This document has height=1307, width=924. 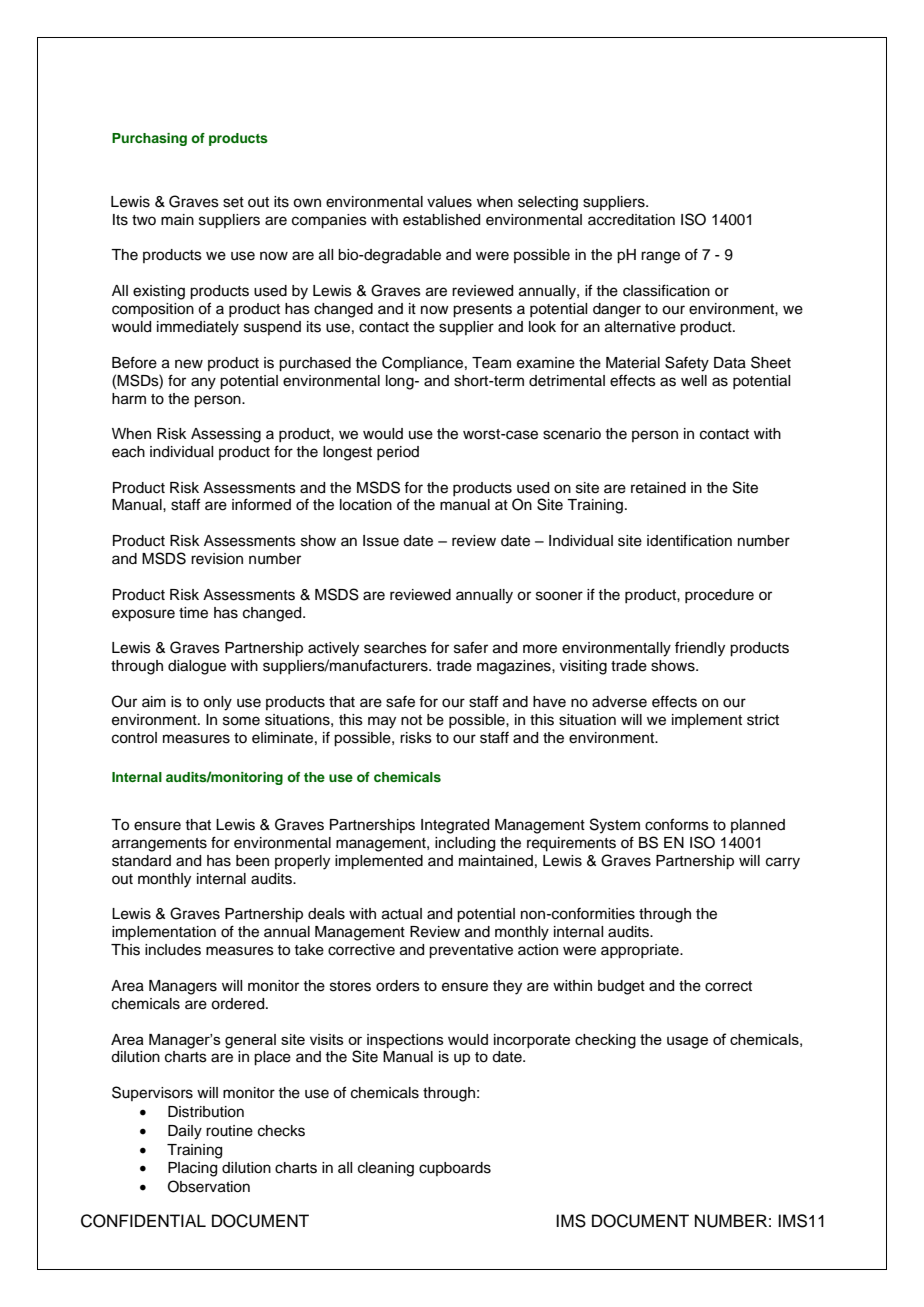 I want to click on Observation, so click(x=209, y=1186).
